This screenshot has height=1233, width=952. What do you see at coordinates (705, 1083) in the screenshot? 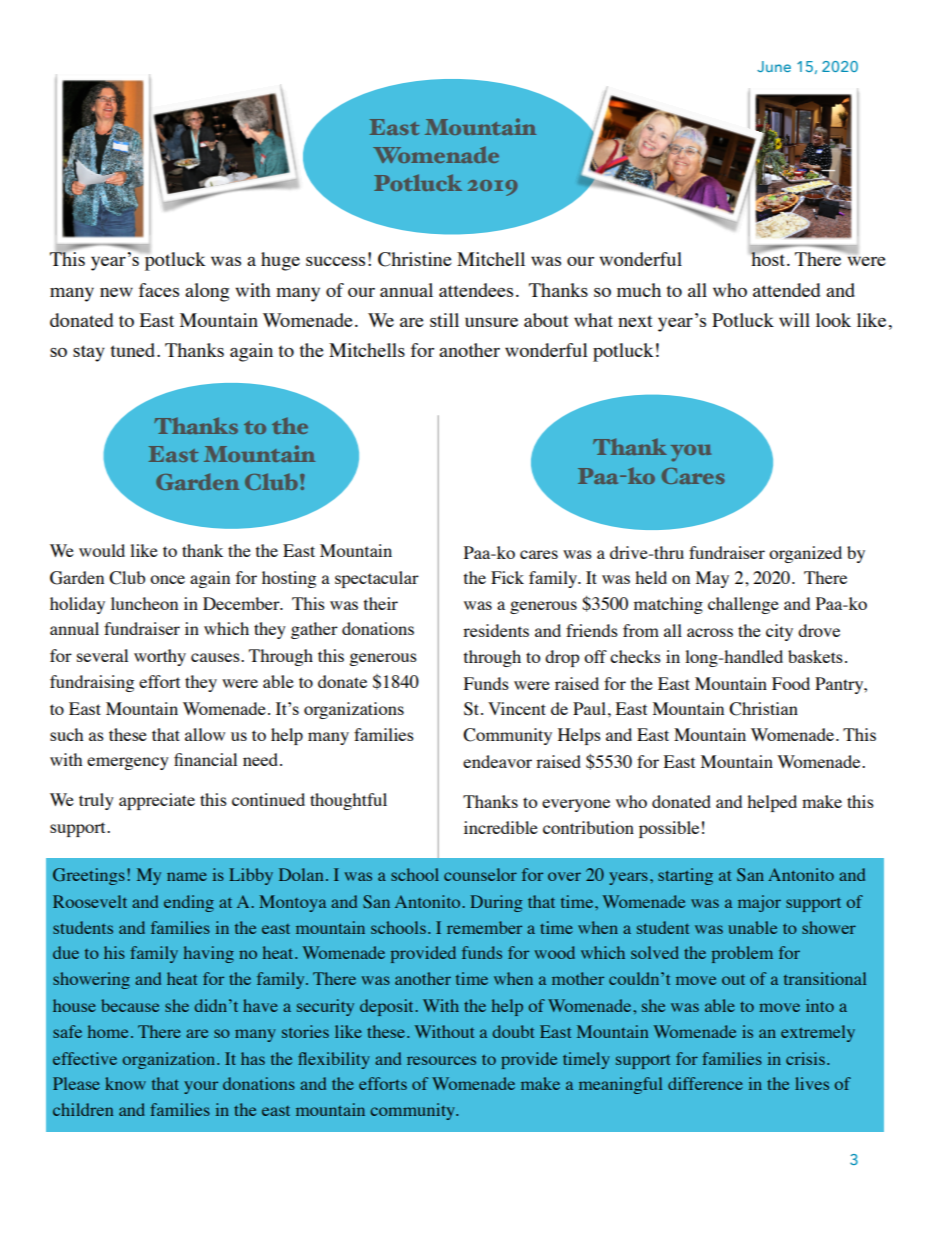
I see `difference` at bounding box center [705, 1083].
